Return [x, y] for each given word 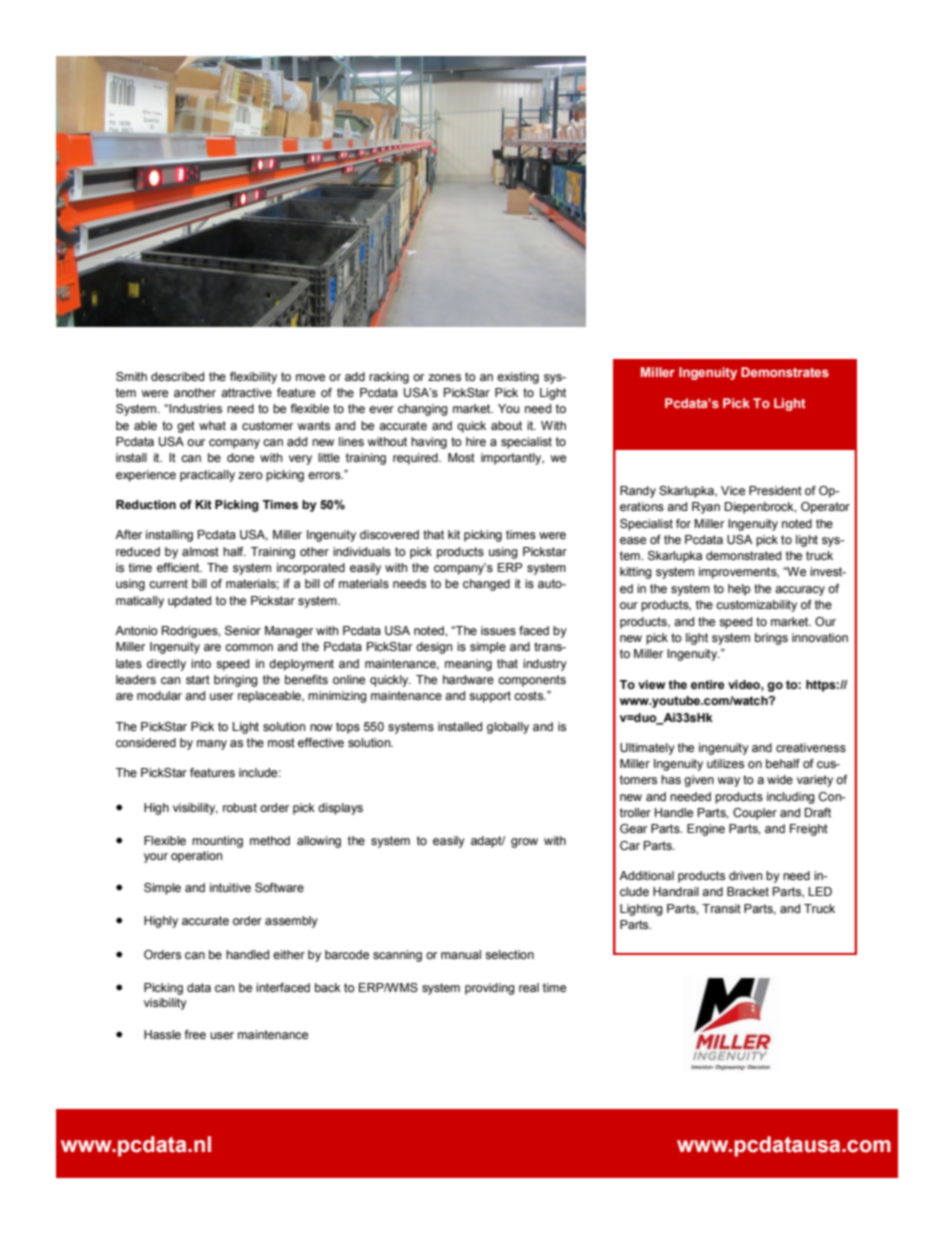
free [195, 1034]
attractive [246, 392]
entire [707, 684]
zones [444, 377]
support [490, 697]
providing [490, 989]
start [198, 679]
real [529, 987]
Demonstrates [785, 372]
